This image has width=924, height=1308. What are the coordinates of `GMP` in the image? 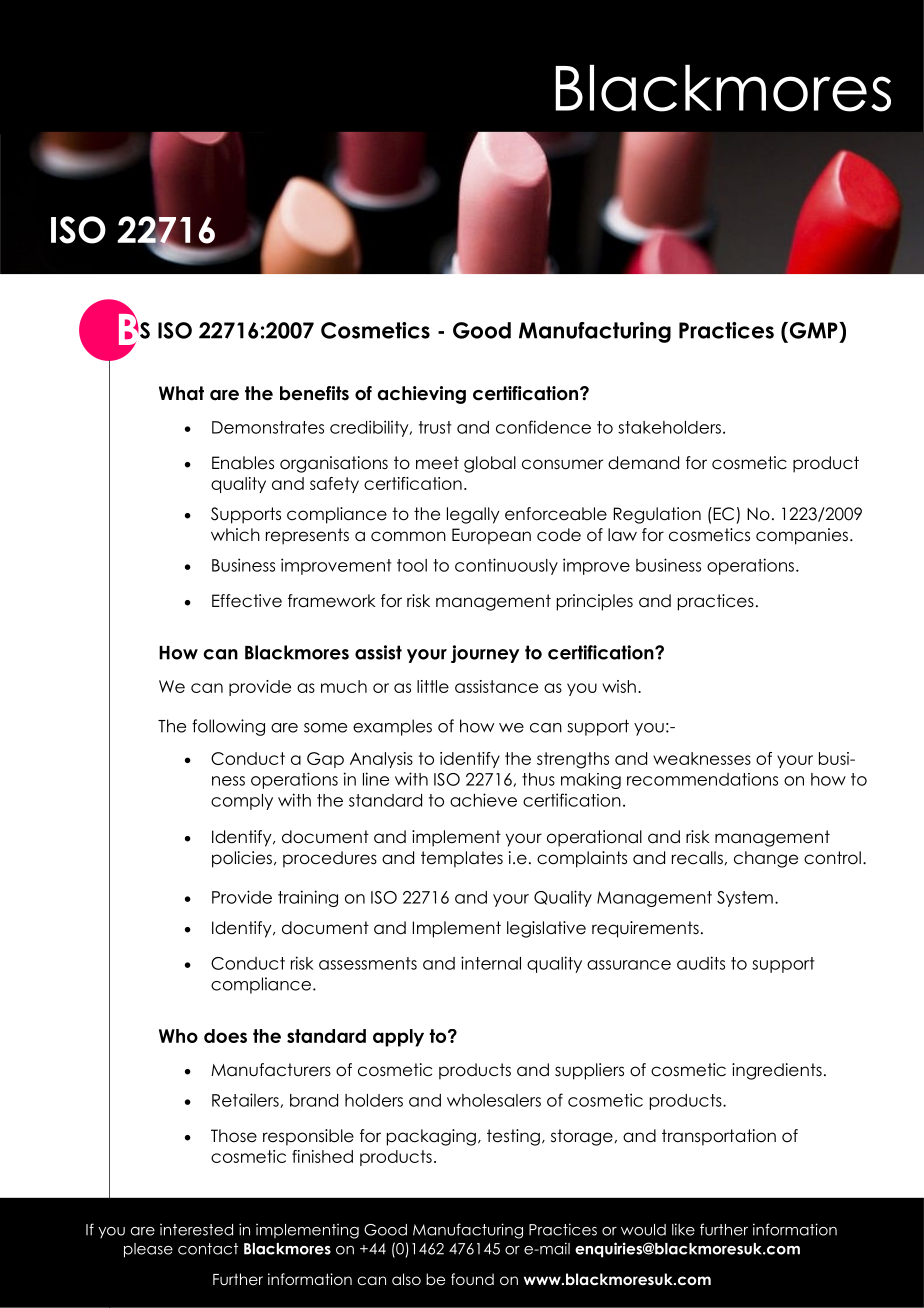 It's located at (813, 330).
